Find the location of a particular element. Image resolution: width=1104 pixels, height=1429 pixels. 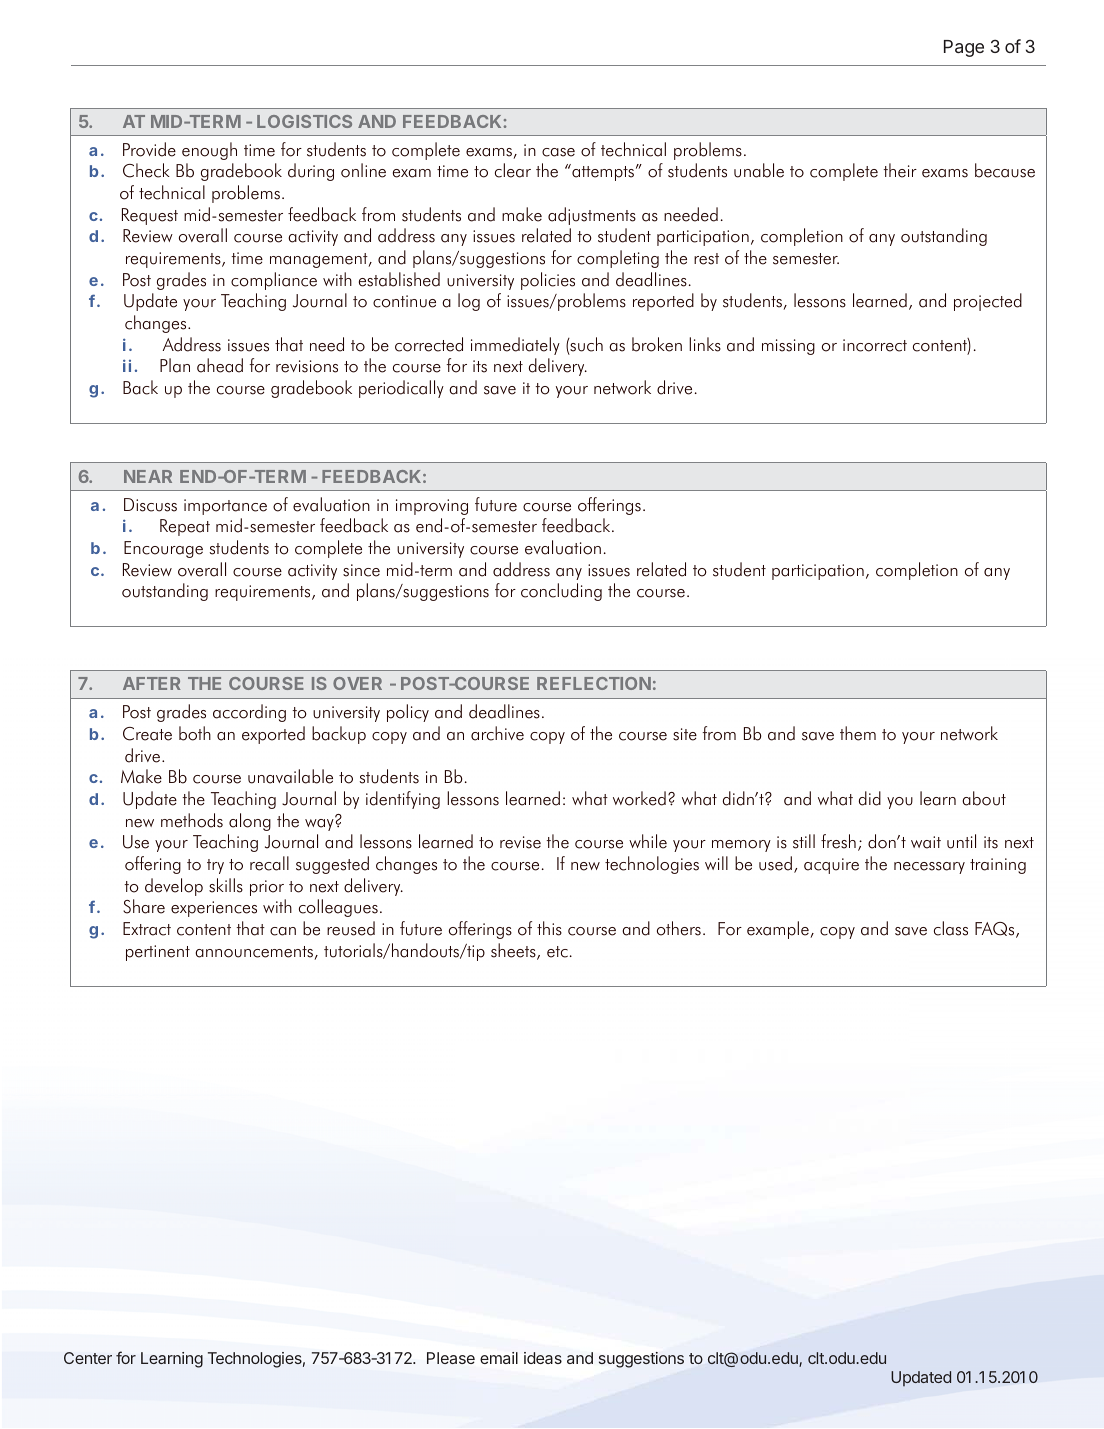

this is located at coordinates (549, 928).
